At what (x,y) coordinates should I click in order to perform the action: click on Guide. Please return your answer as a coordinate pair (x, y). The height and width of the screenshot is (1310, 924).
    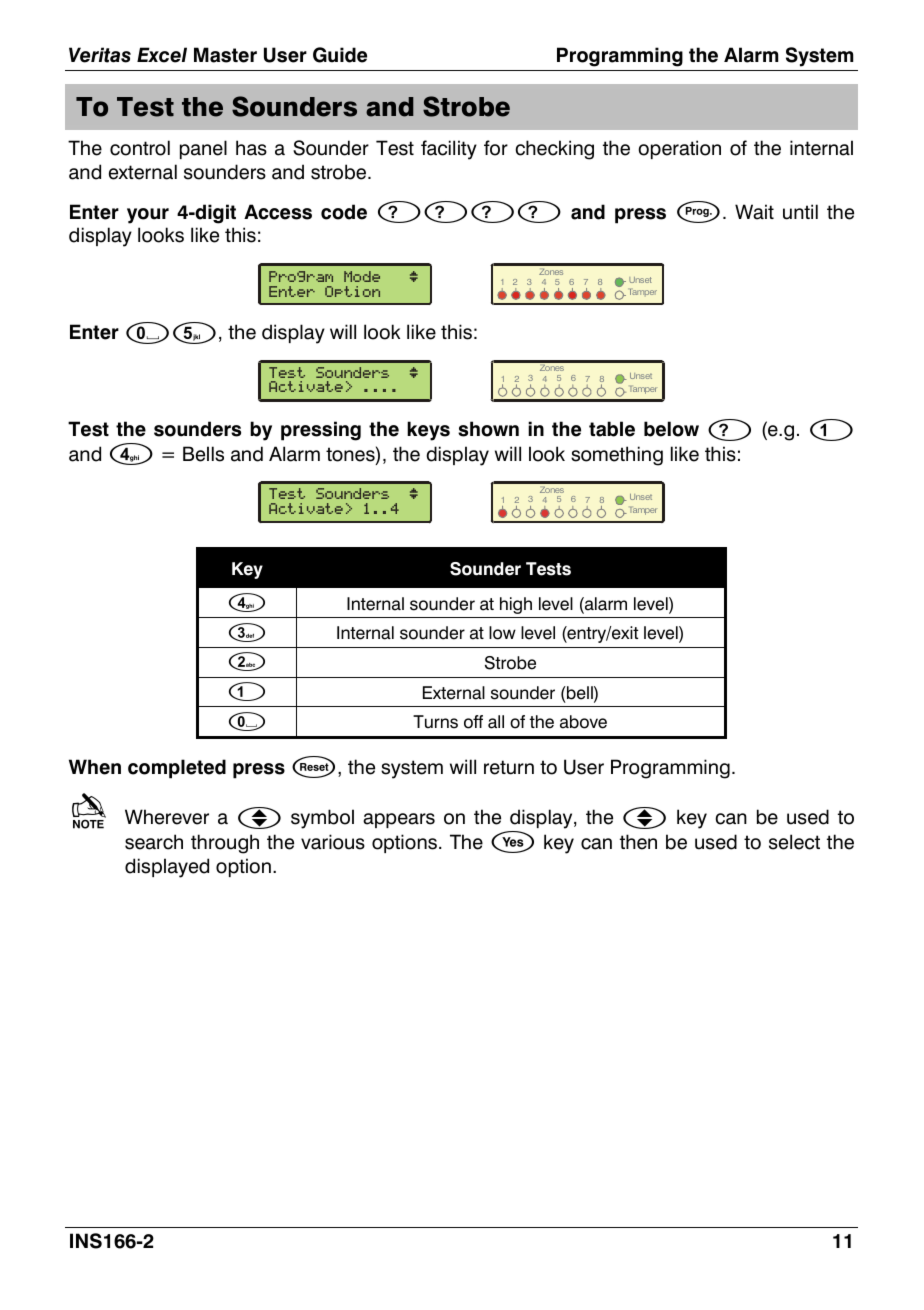
    Looking at the image, I should click on (340, 55).
